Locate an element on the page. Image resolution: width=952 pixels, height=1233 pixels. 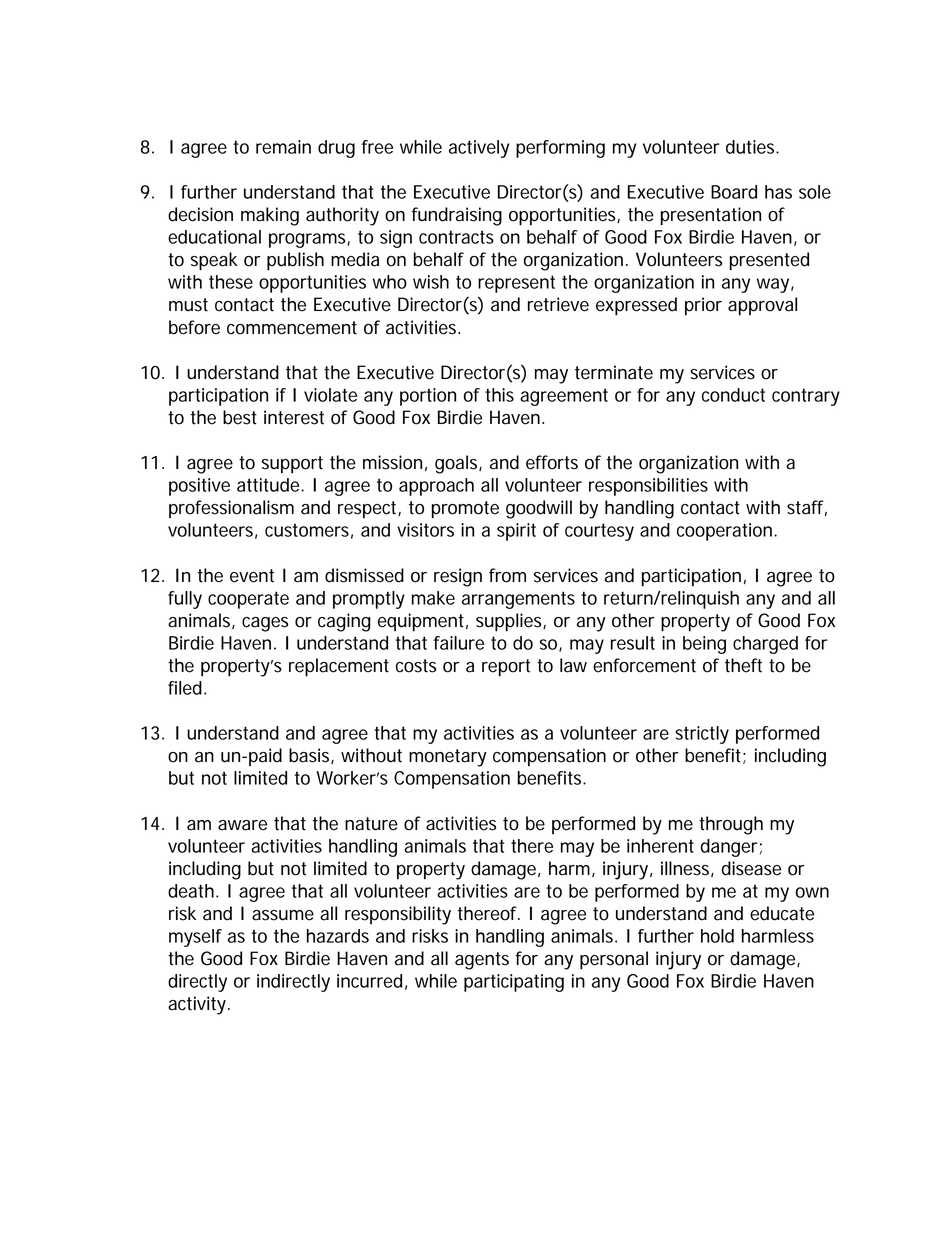
actively is located at coordinates (479, 149).
